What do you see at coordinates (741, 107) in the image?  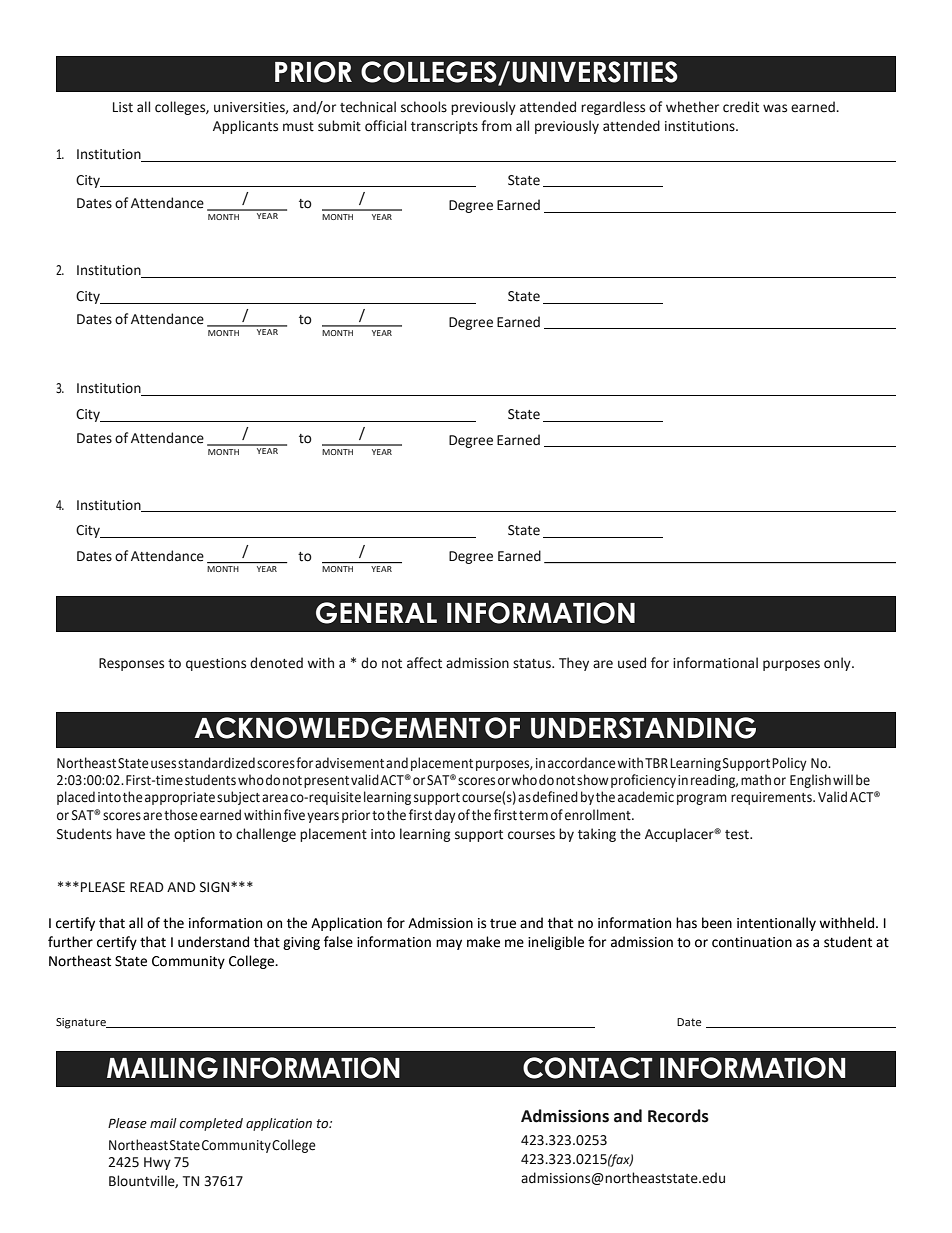 I see `credit` at bounding box center [741, 107].
